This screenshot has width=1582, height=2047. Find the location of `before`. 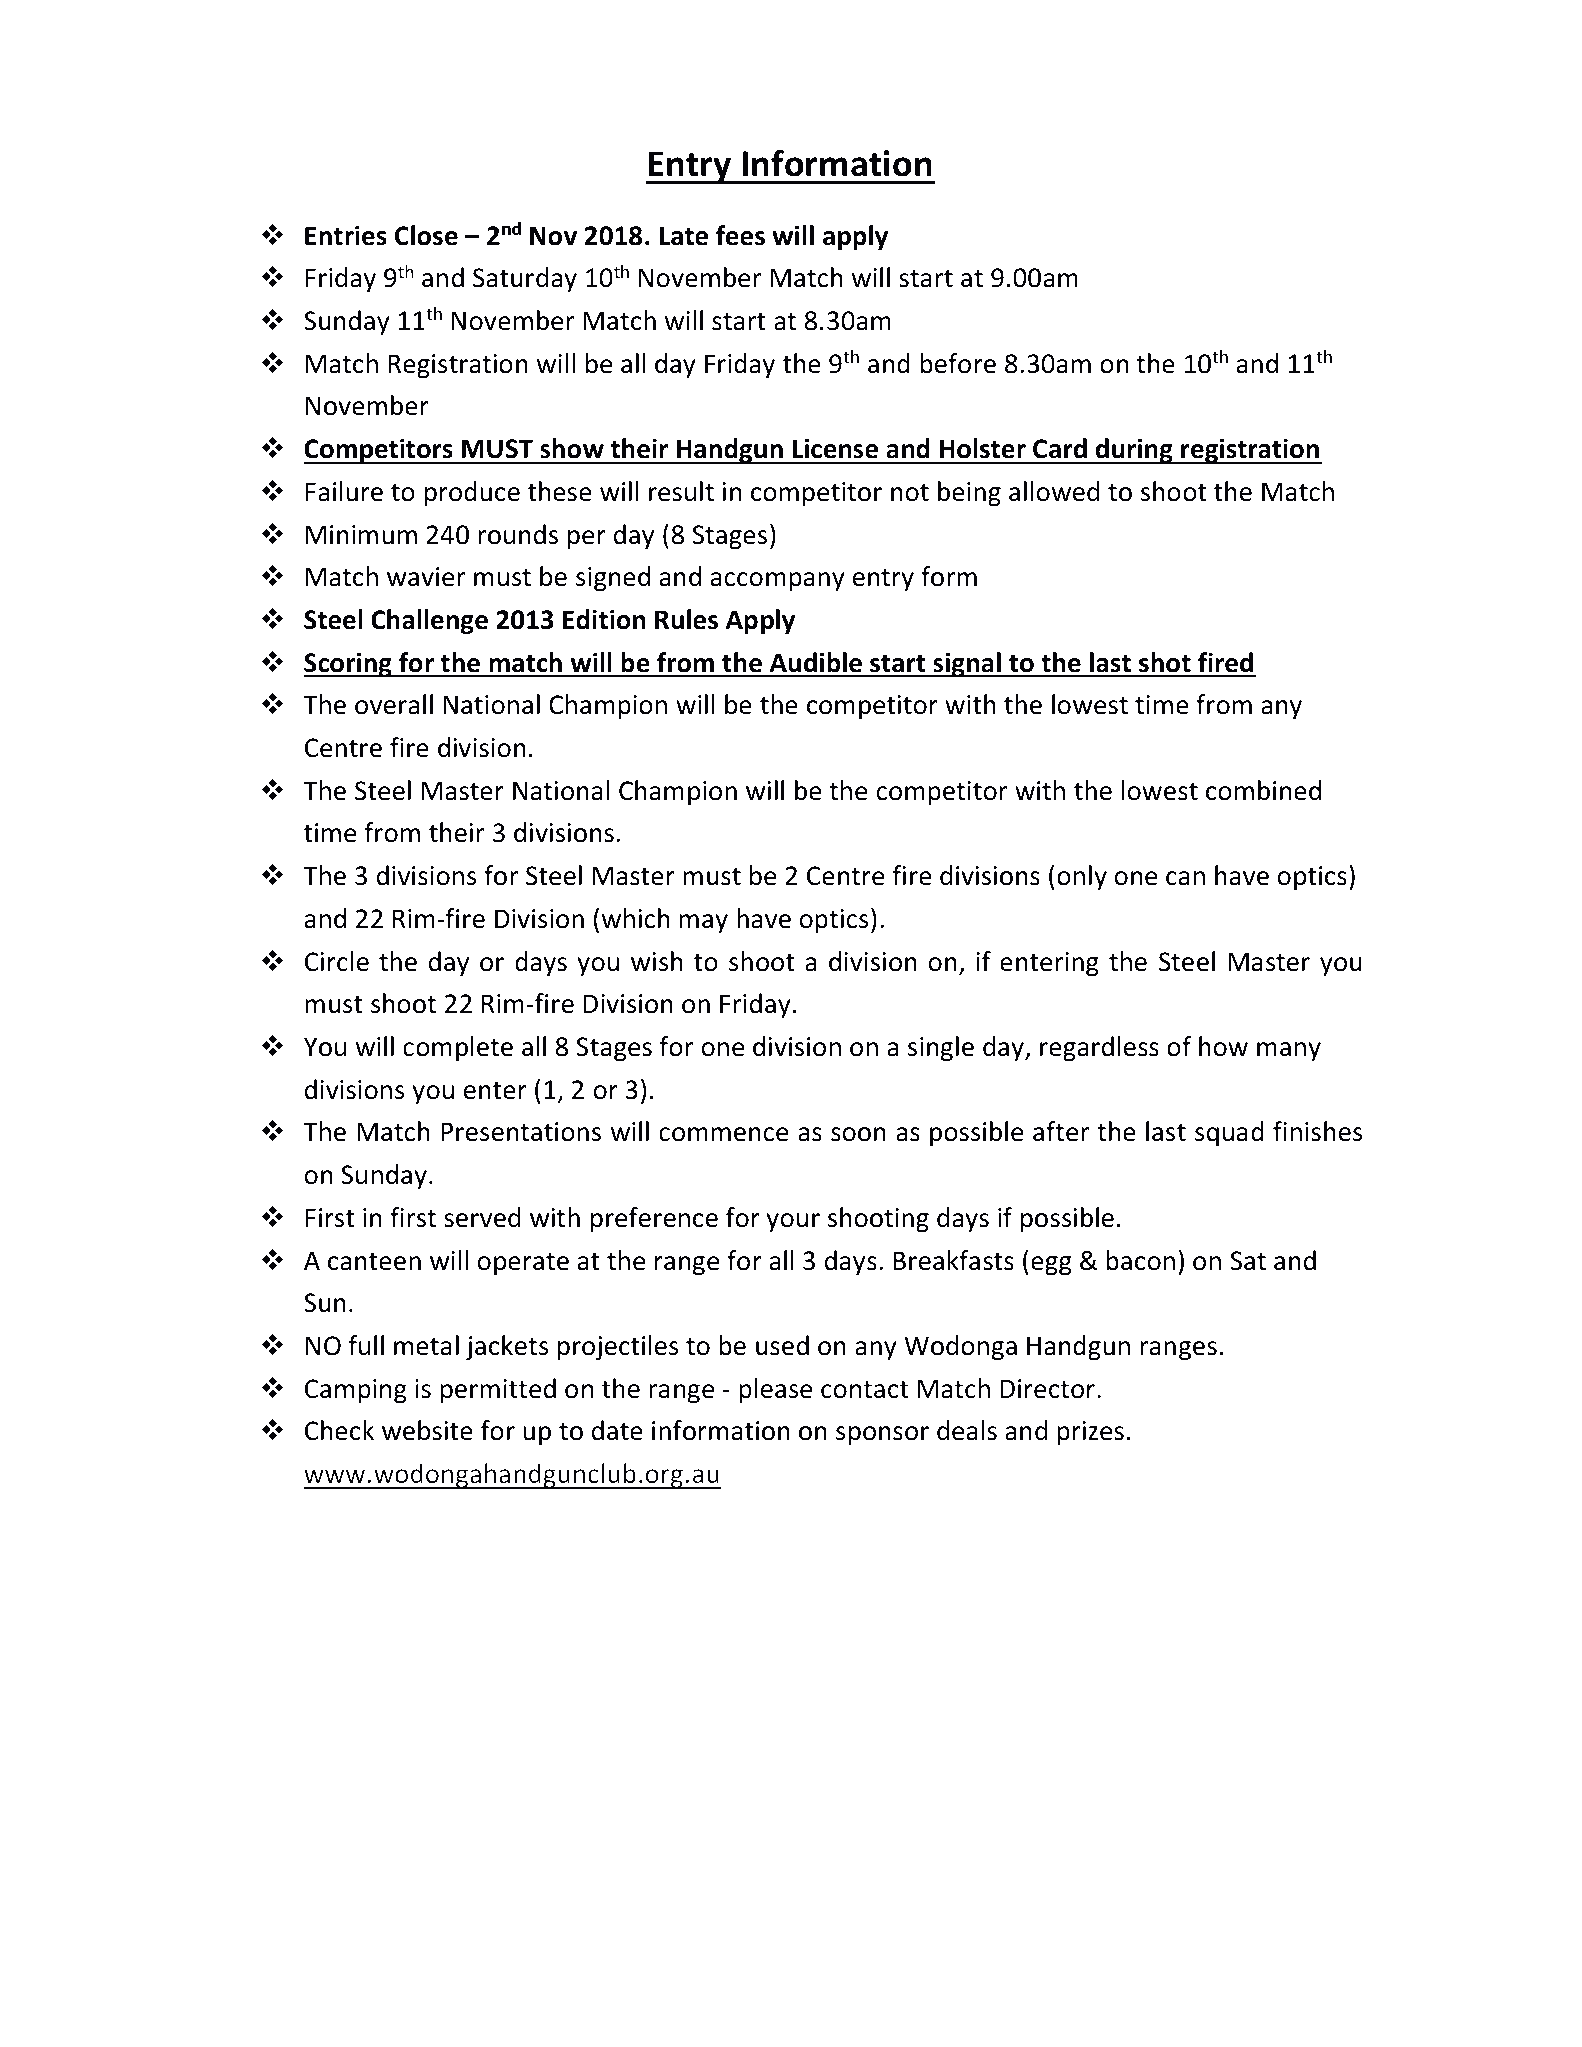

before is located at coordinates (958, 363).
